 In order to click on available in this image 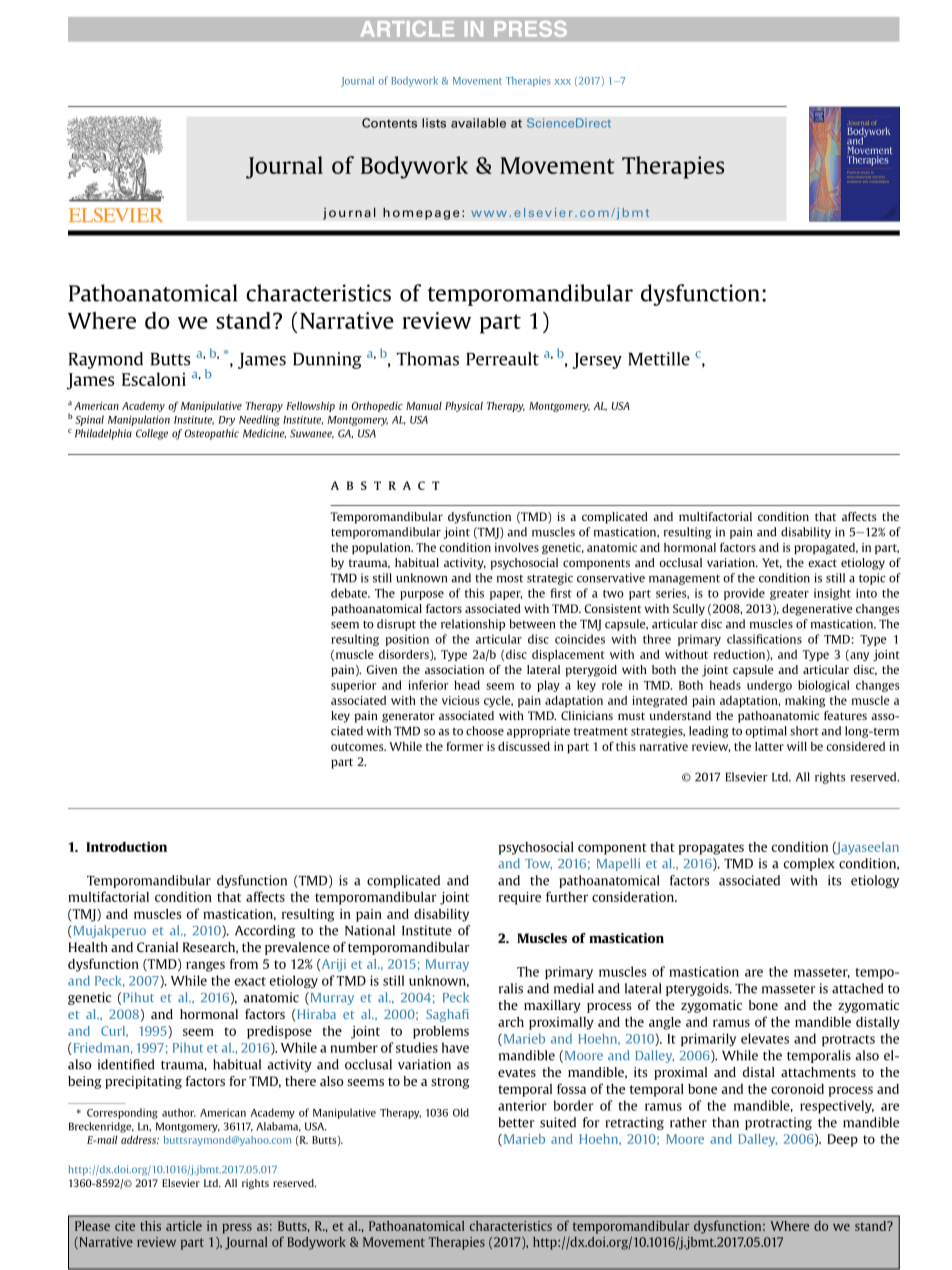, I will do `click(478, 123)`.
